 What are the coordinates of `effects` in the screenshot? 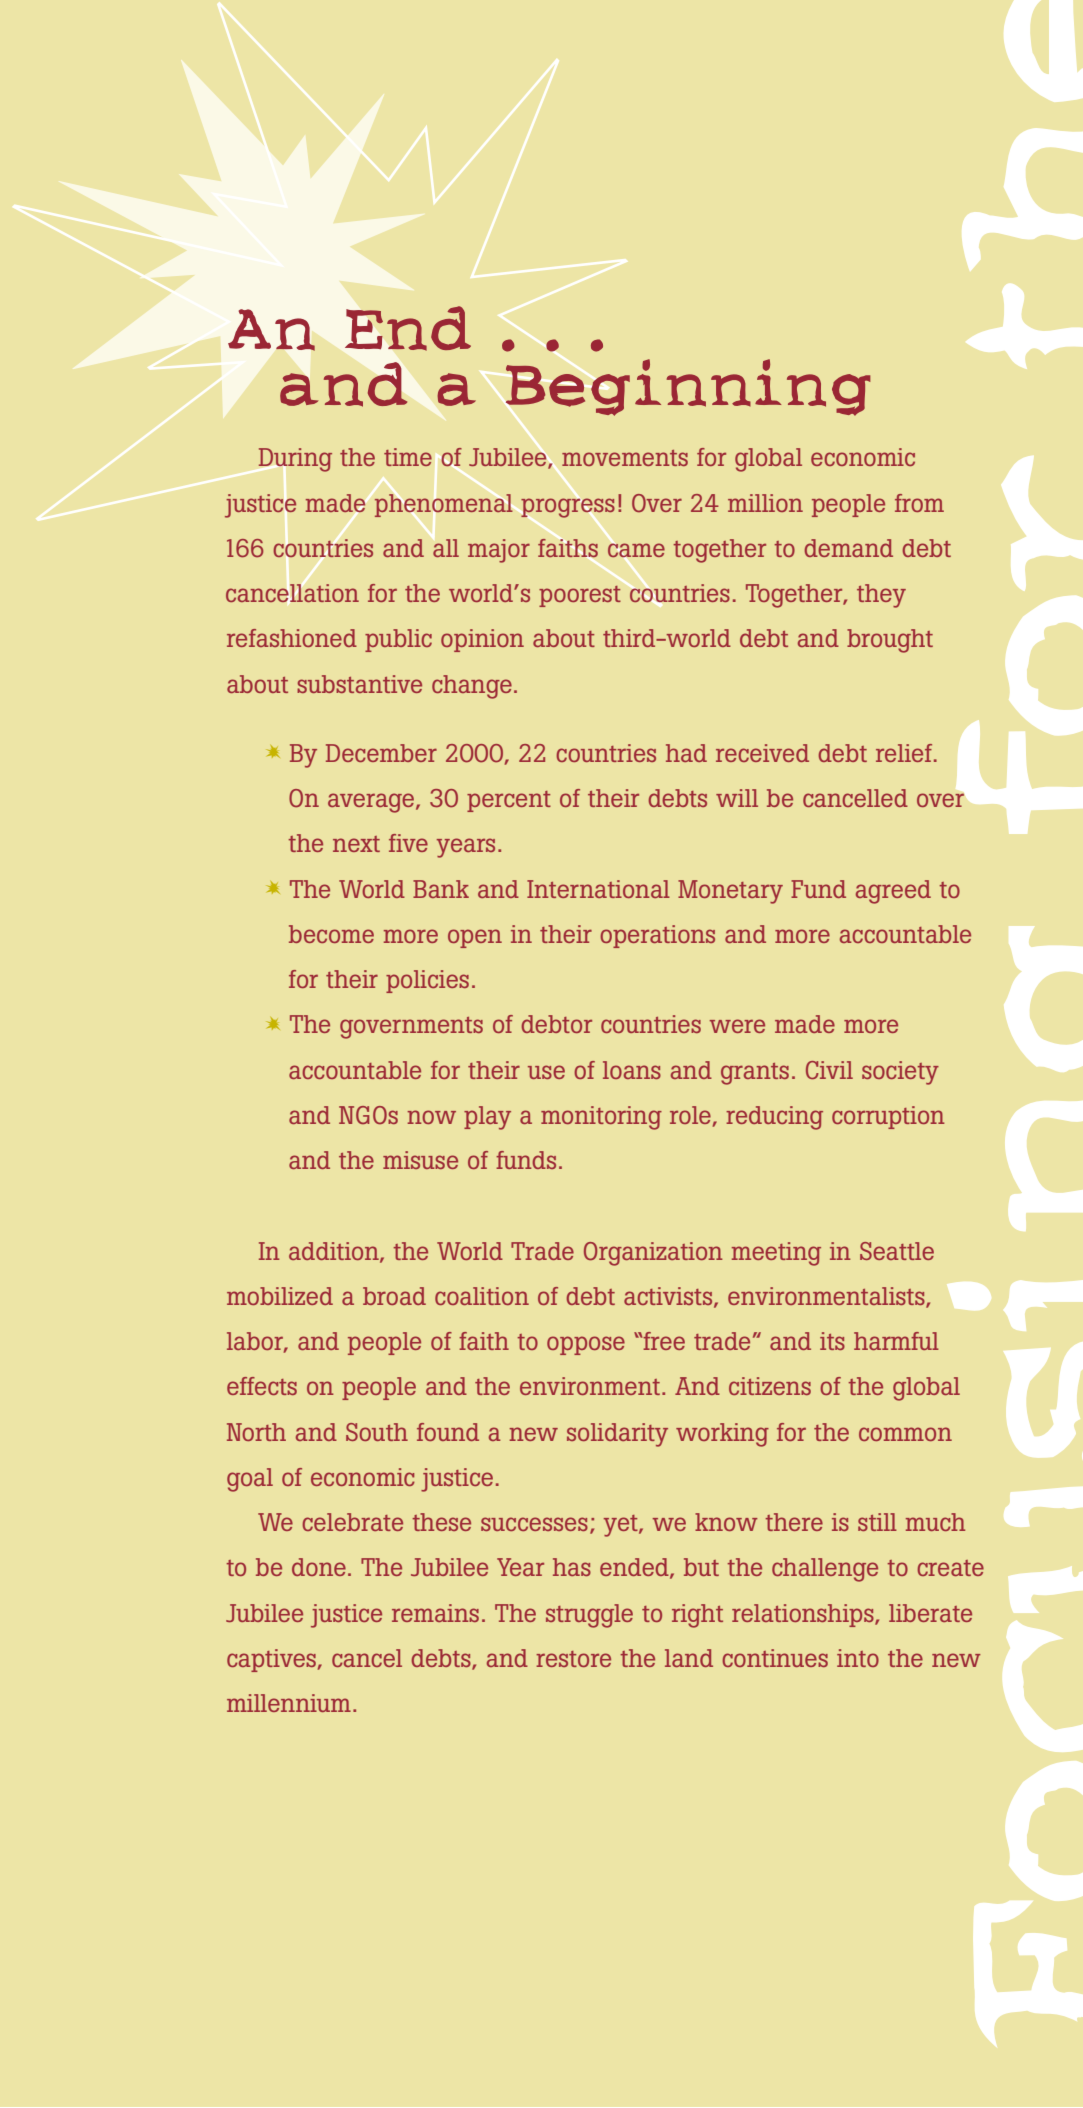 It's located at (262, 1386).
